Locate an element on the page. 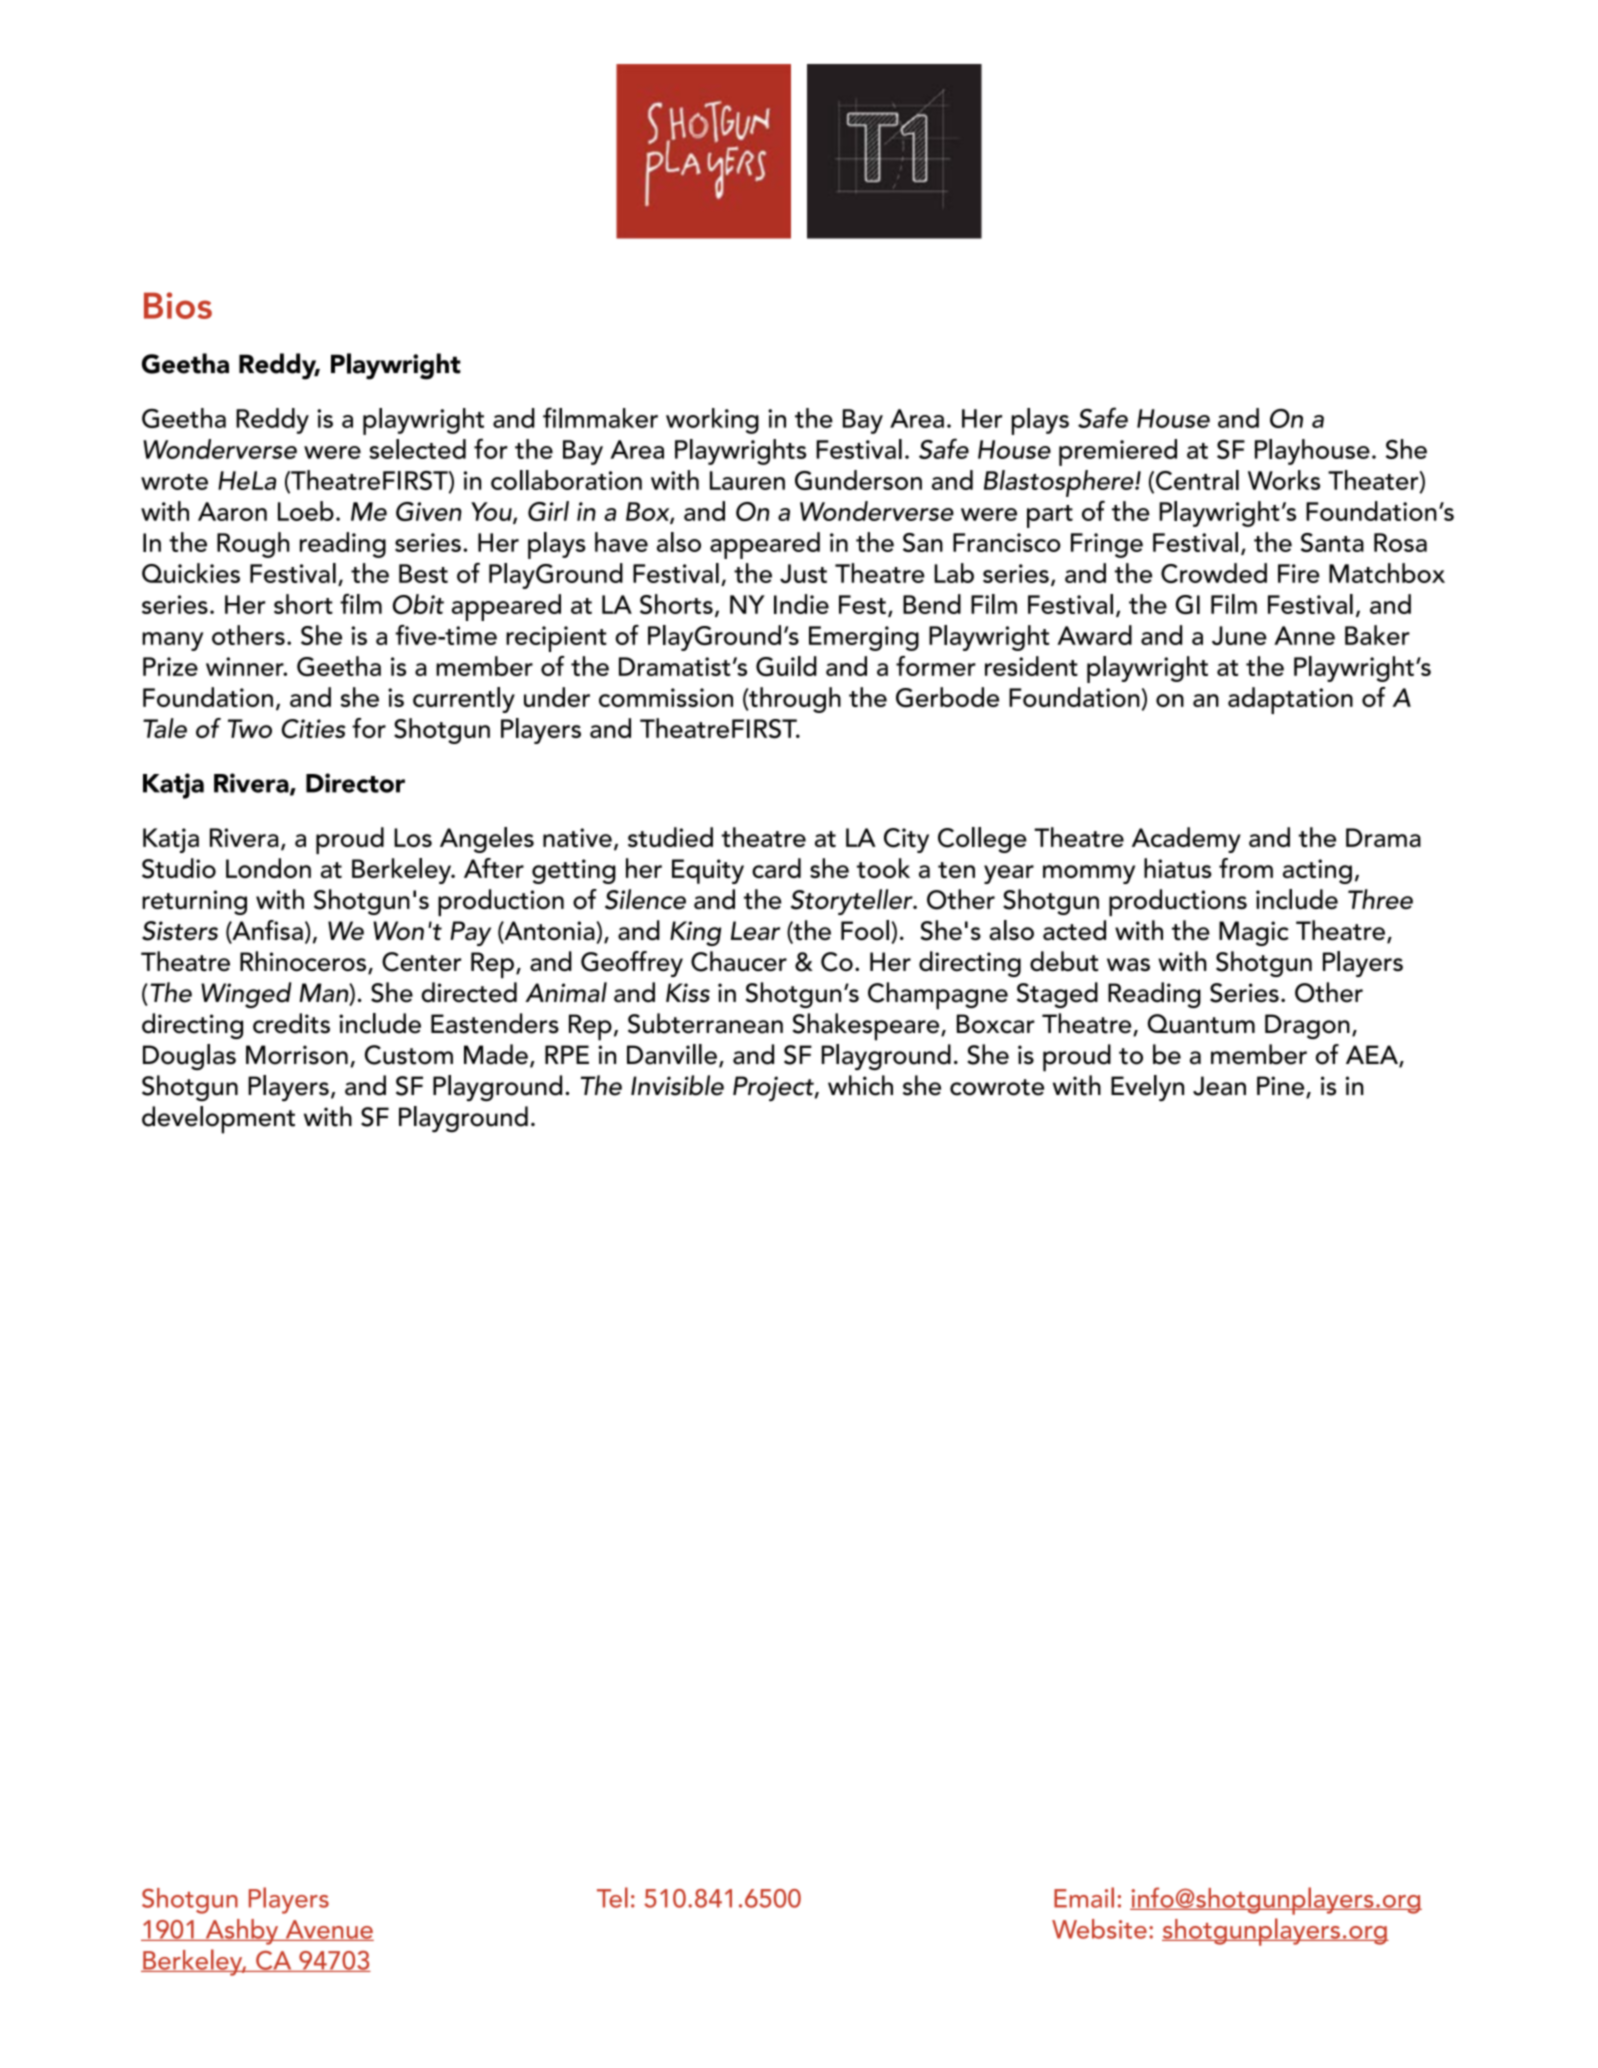  adaptation is located at coordinates (1290, 700).
